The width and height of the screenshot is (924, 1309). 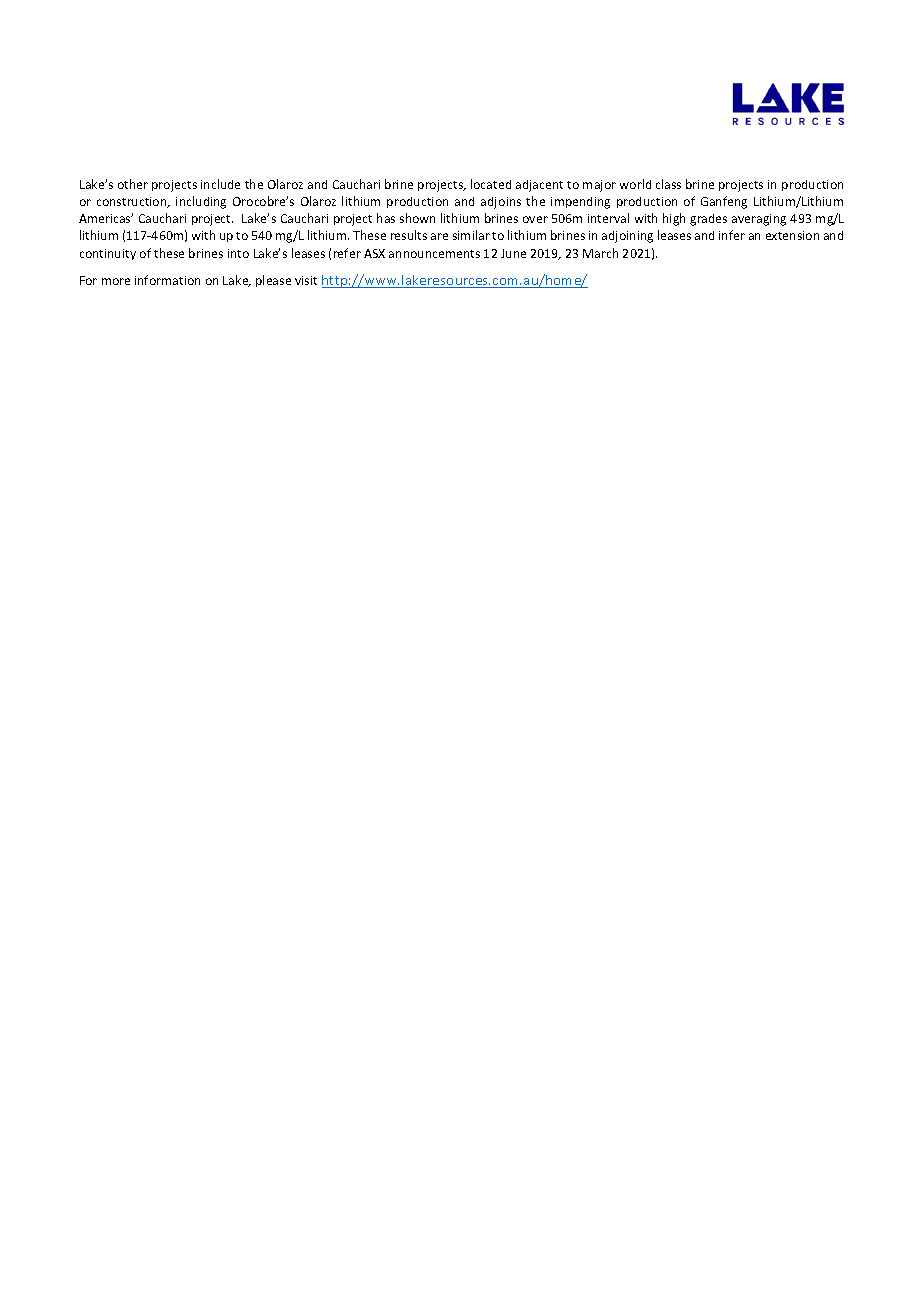 What do you see at coordinates (434, 254) in the screenshot?
I see `announcements` at bounding box center [434, 254].
